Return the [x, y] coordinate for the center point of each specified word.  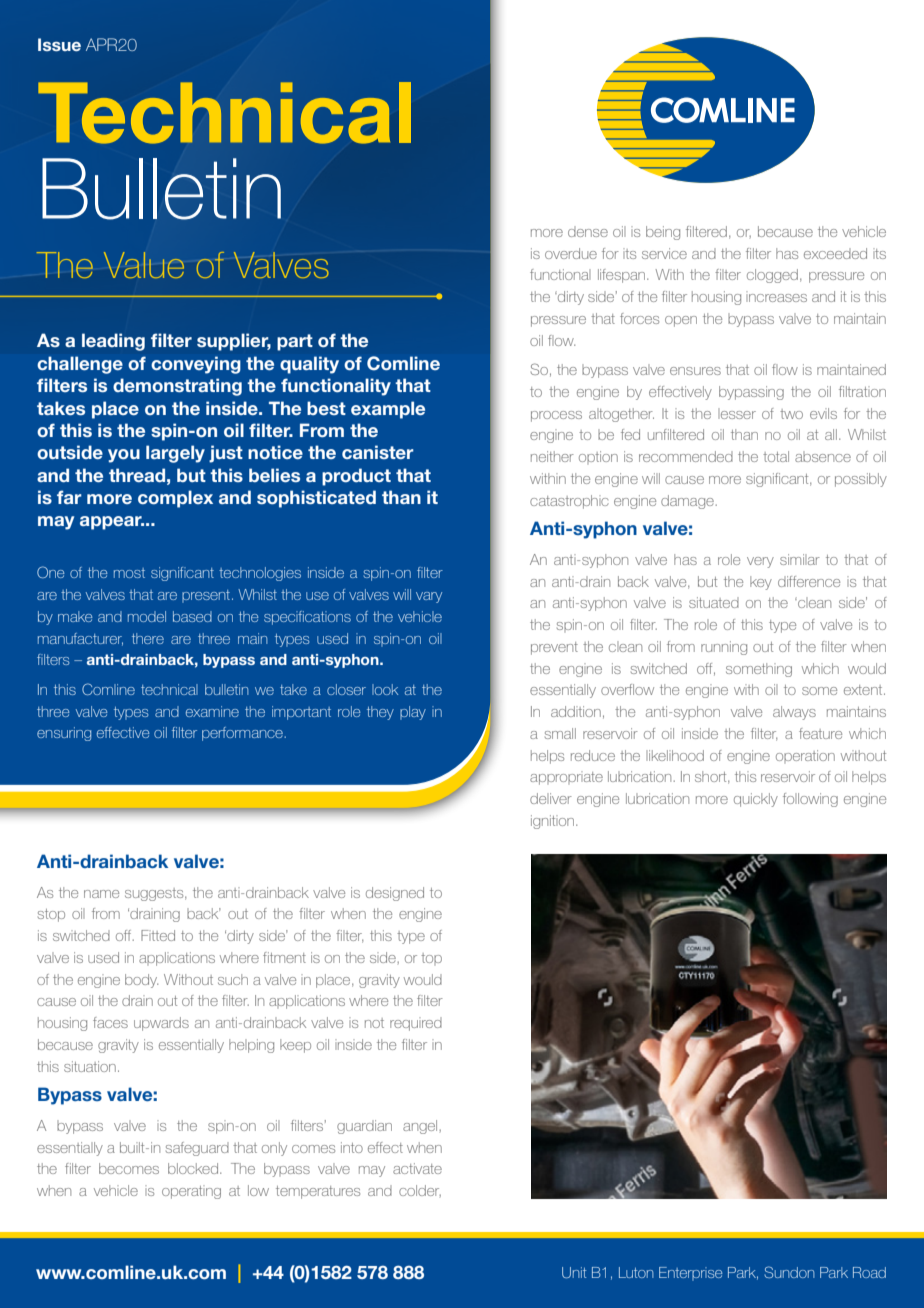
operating [191, 1192]
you [124, 456]
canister [378, 452]
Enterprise [691, 1274]
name [101, 894]
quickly [756, 800]
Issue [59, 44]
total [776, 456]
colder [420, 1191]
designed [395, 894]
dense [588, 231]
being [663, 233]
